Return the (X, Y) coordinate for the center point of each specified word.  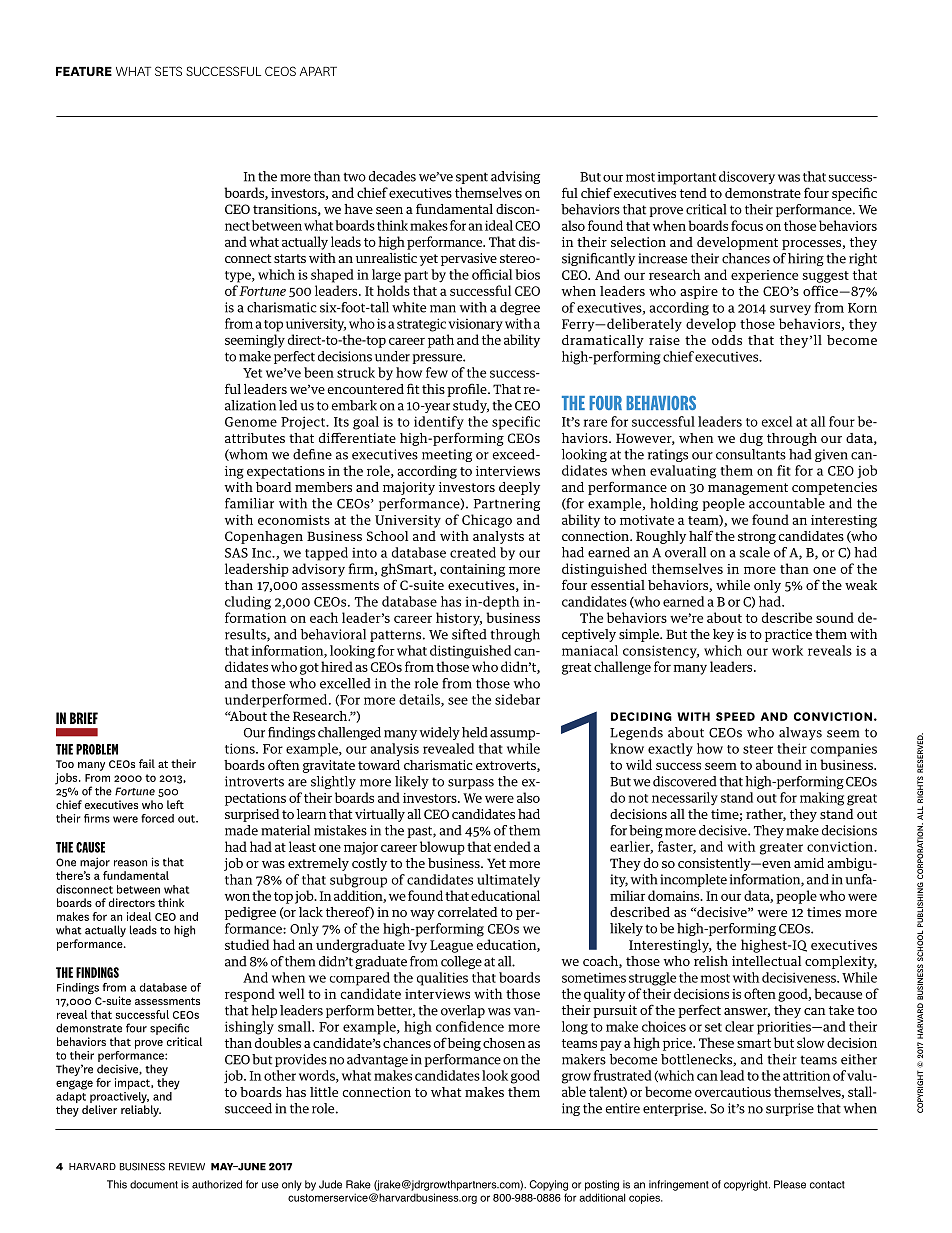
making (822, 799)
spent (472, 178)
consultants (751, 454)
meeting (447, 455)
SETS (168, 71)
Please (790, 1184)
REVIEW (187, 1167)
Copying (548, 1185)
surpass (471, 784)
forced (157, 818)
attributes (255, 438)
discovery (747, 177)
